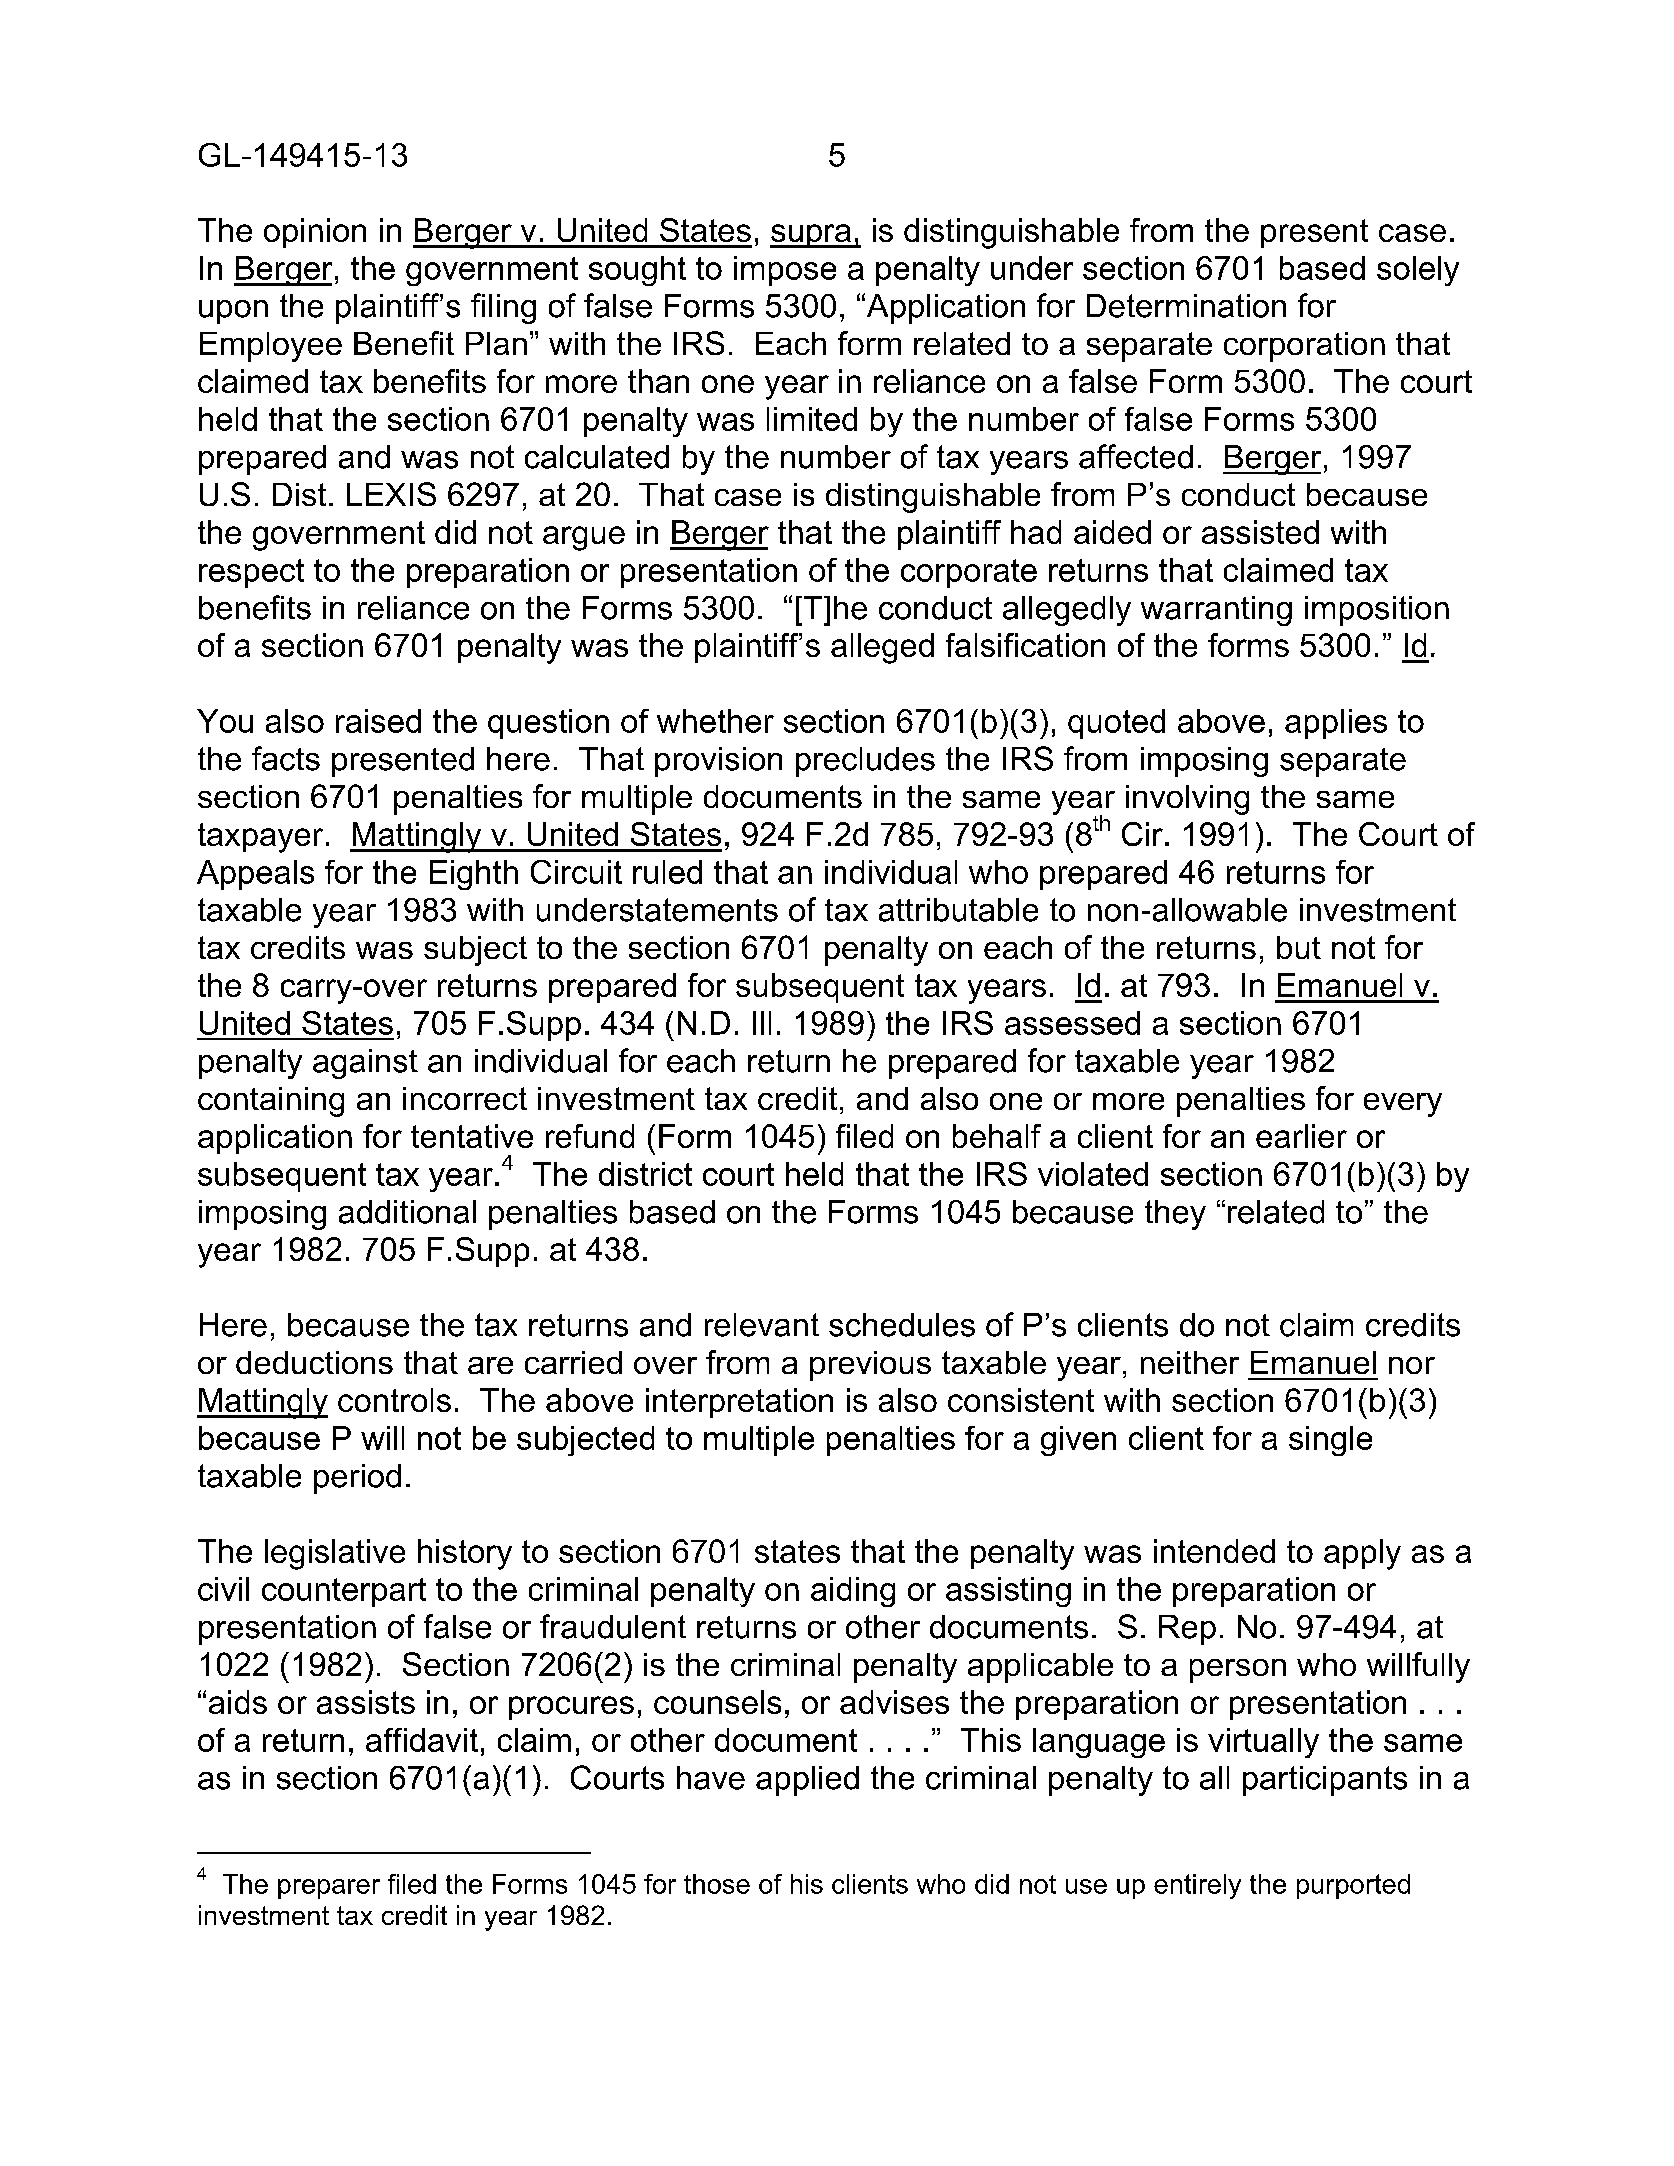 Image resolution: width=1674 pixels, height=2166 pixels. Describe the element at coordinates (1186, 306) in the image. I see `Determination` at that location.
